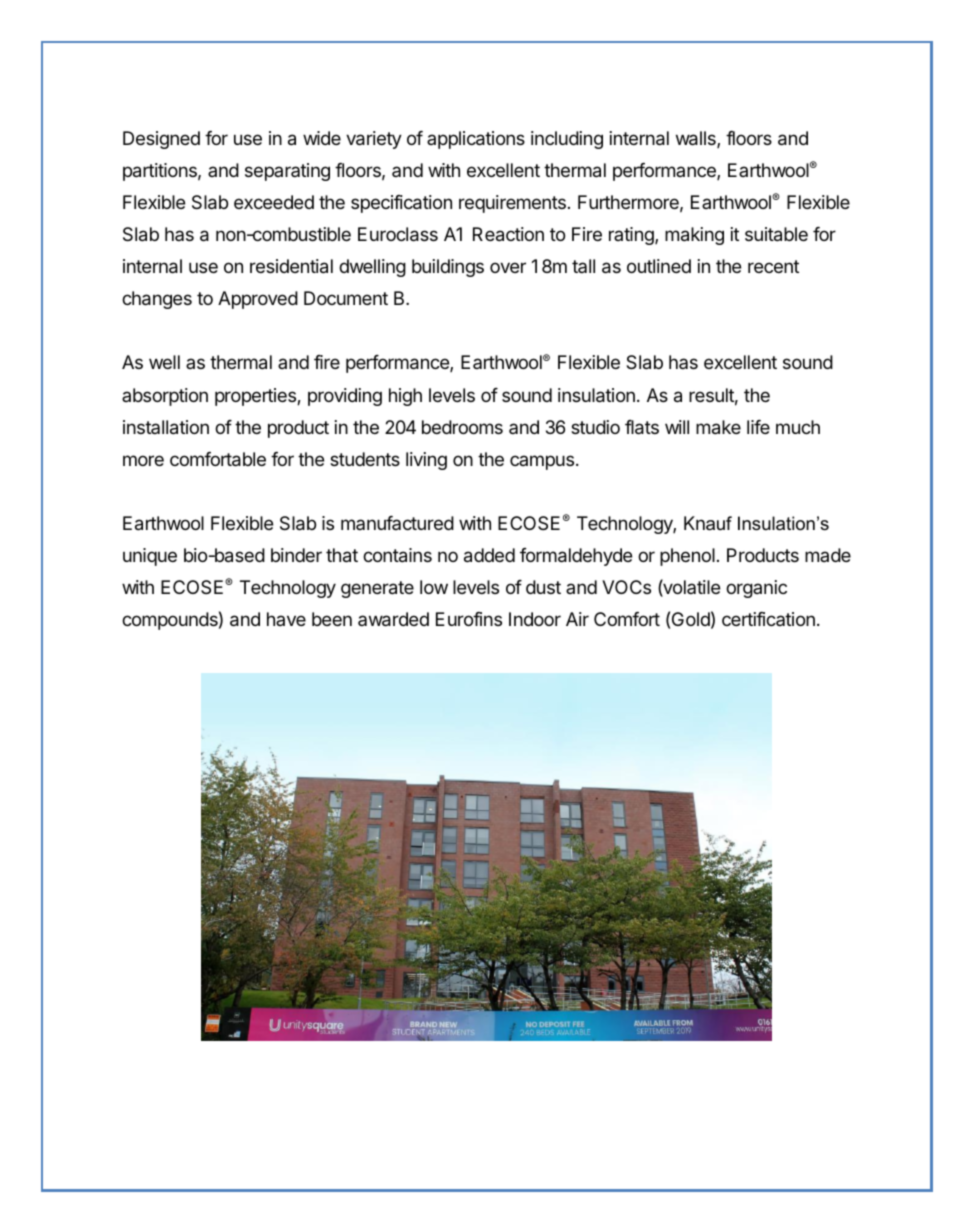 The height and width of the screenshot is (1232, 973). What do you see at coordinates (286, 619) in the screenshot?
I see `have` at bounding box center [286, 619].
